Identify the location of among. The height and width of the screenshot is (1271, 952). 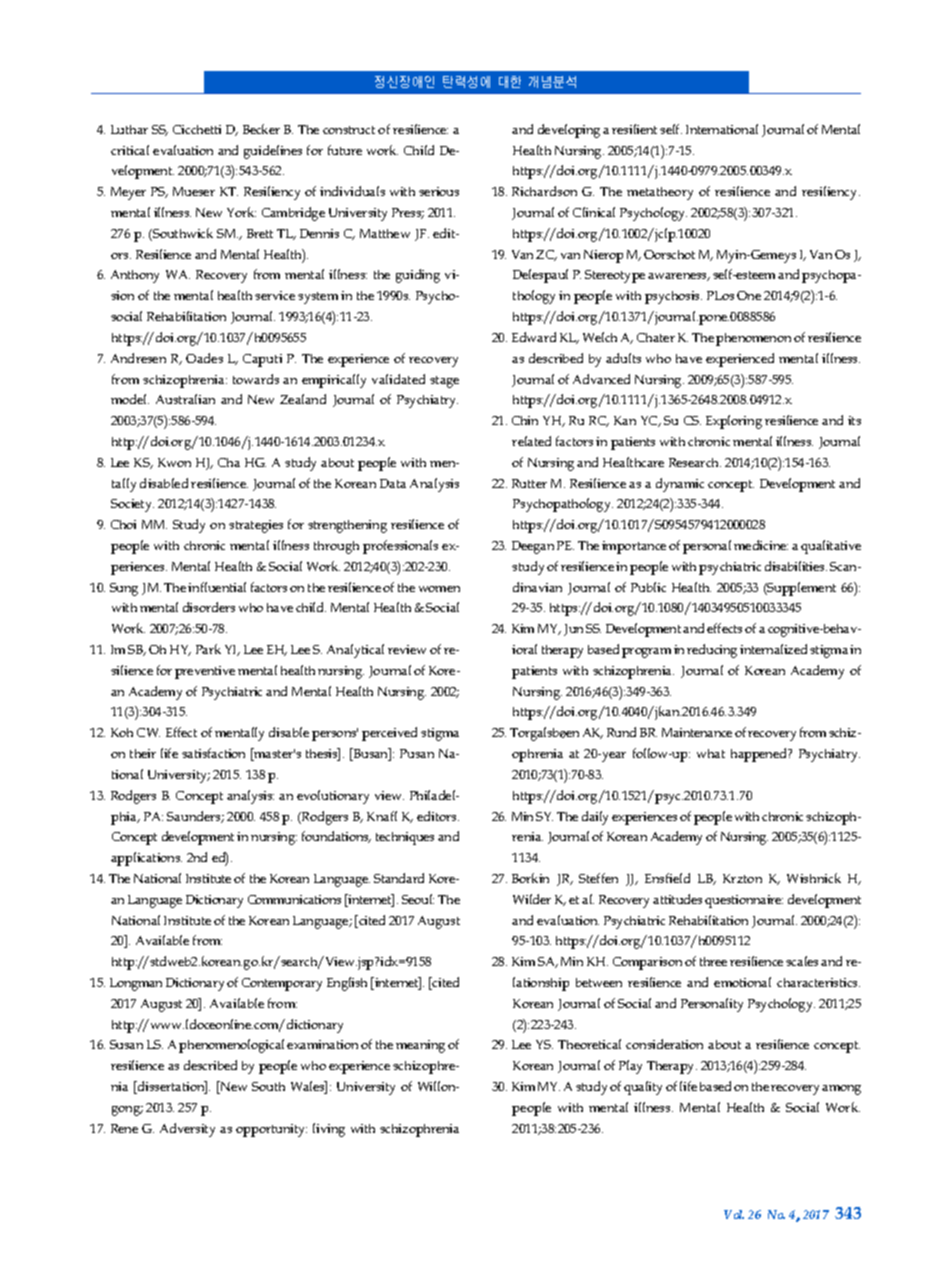
(841, 1090).
